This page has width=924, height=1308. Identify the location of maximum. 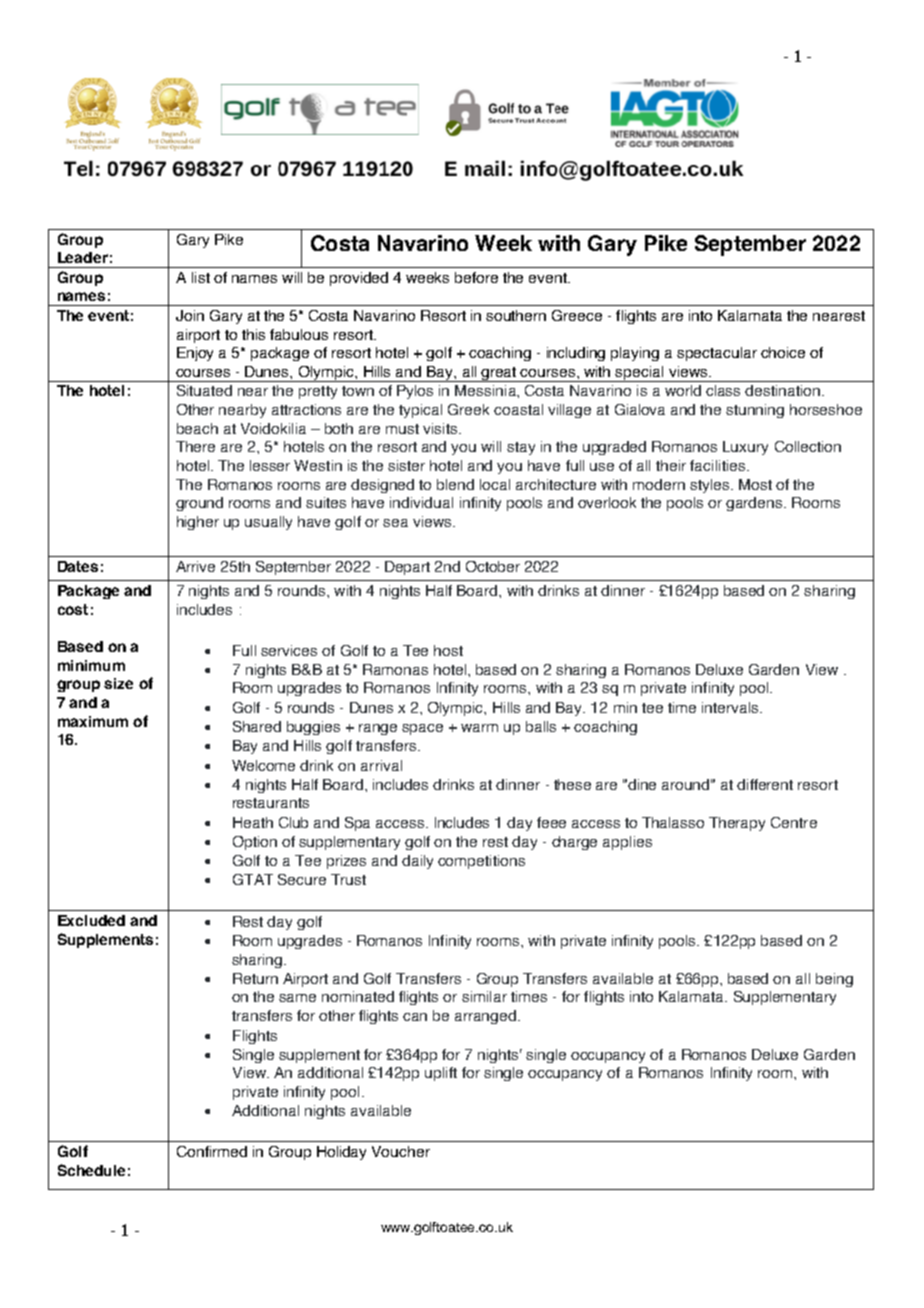
(93, 721).
